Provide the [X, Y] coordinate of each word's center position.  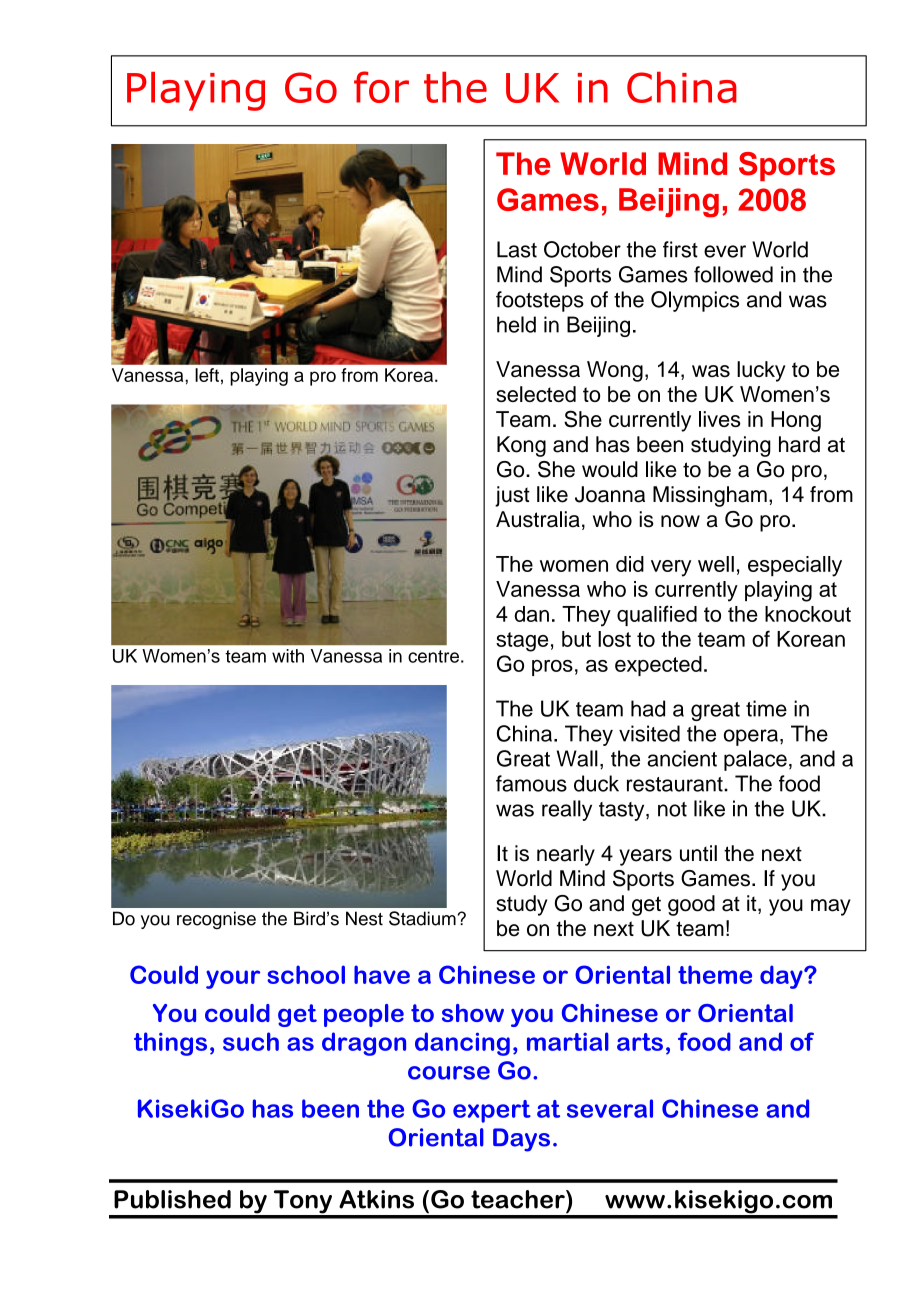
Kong [521, 446]
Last [517, 249]
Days [521, 1140]
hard [799, 444]
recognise [216, 920]
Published [172, 1199]
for [381, 87]
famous [531, 783]
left [207, 375]
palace [755, 760]
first [680, 249]
